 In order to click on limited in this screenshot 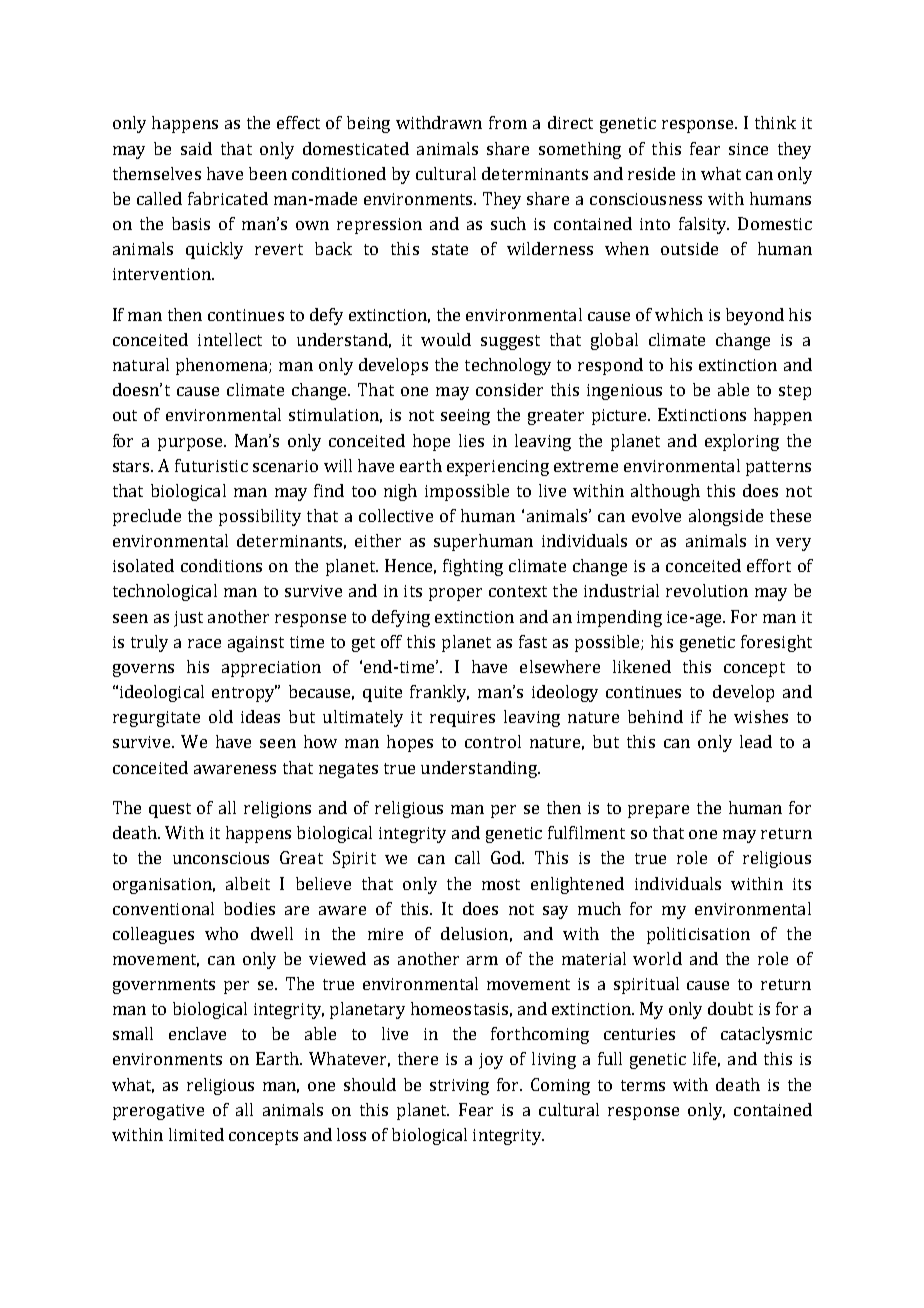, I will do `click(196, 1134)`.
